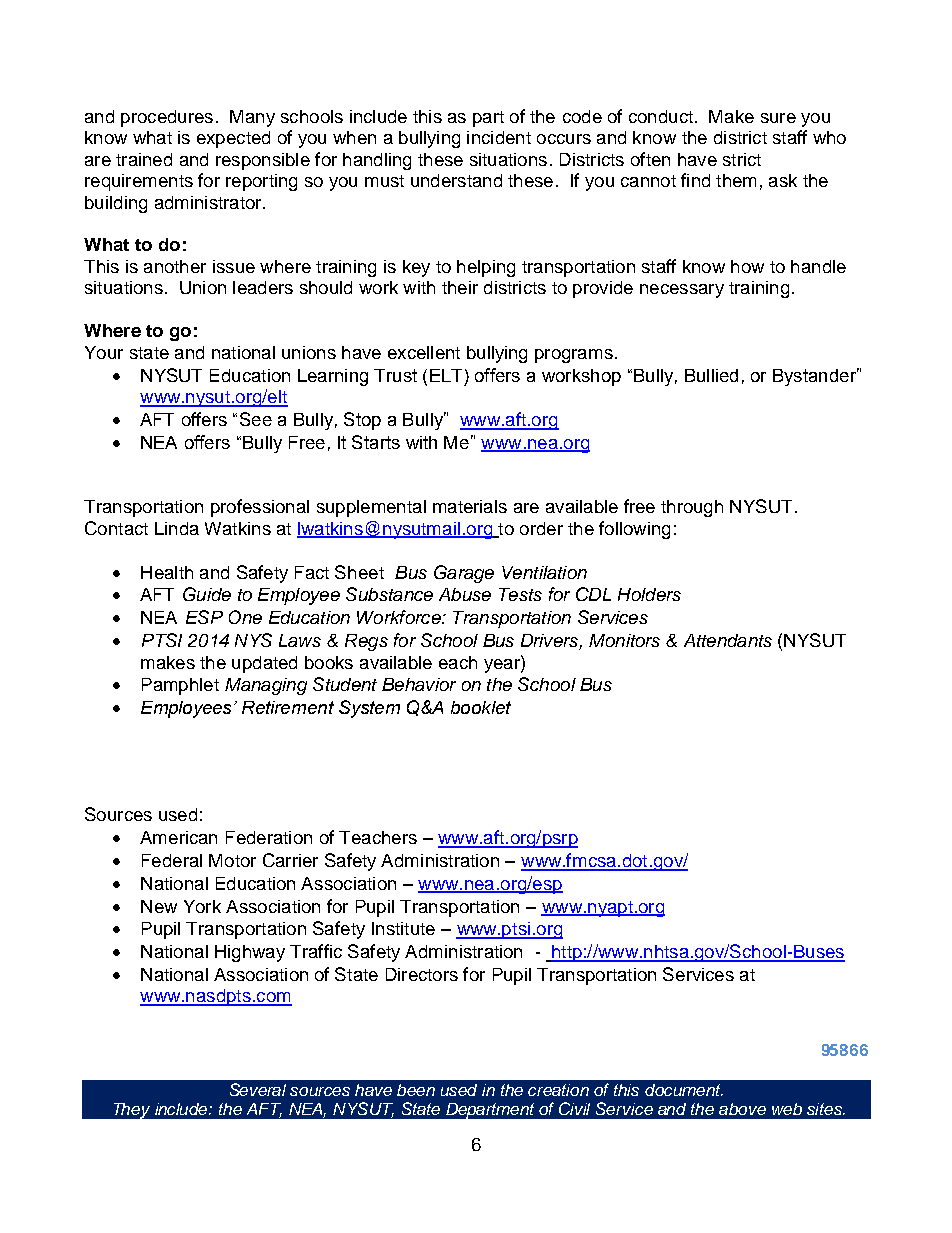 The image size is (952, 1233). What do you see at coordinates (233, 139) in the image?
I see `expected` at bounding box center [233, 139].
